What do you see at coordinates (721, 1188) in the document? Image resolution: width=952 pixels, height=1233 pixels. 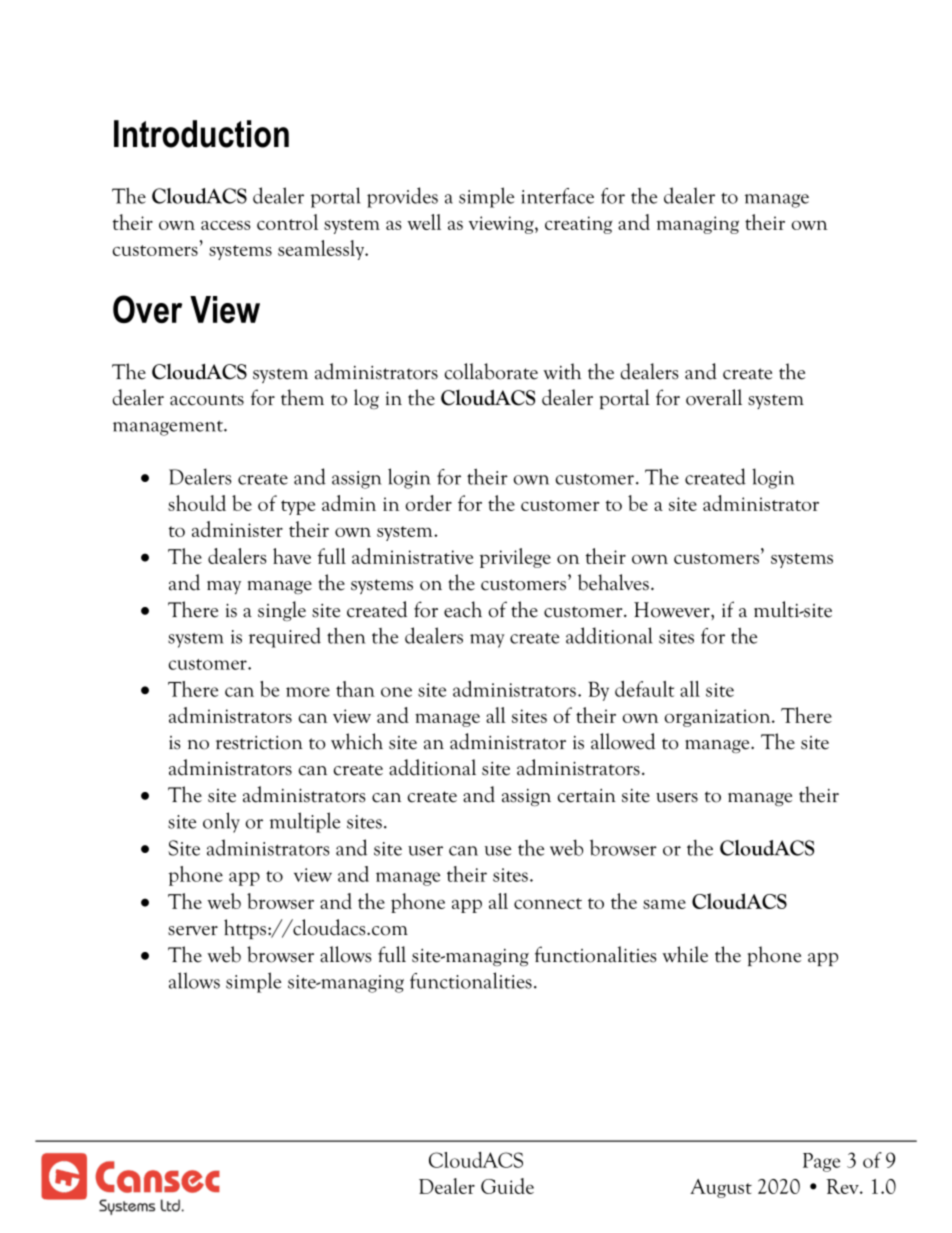 I see `August` at bounding box center [721, 1188].
